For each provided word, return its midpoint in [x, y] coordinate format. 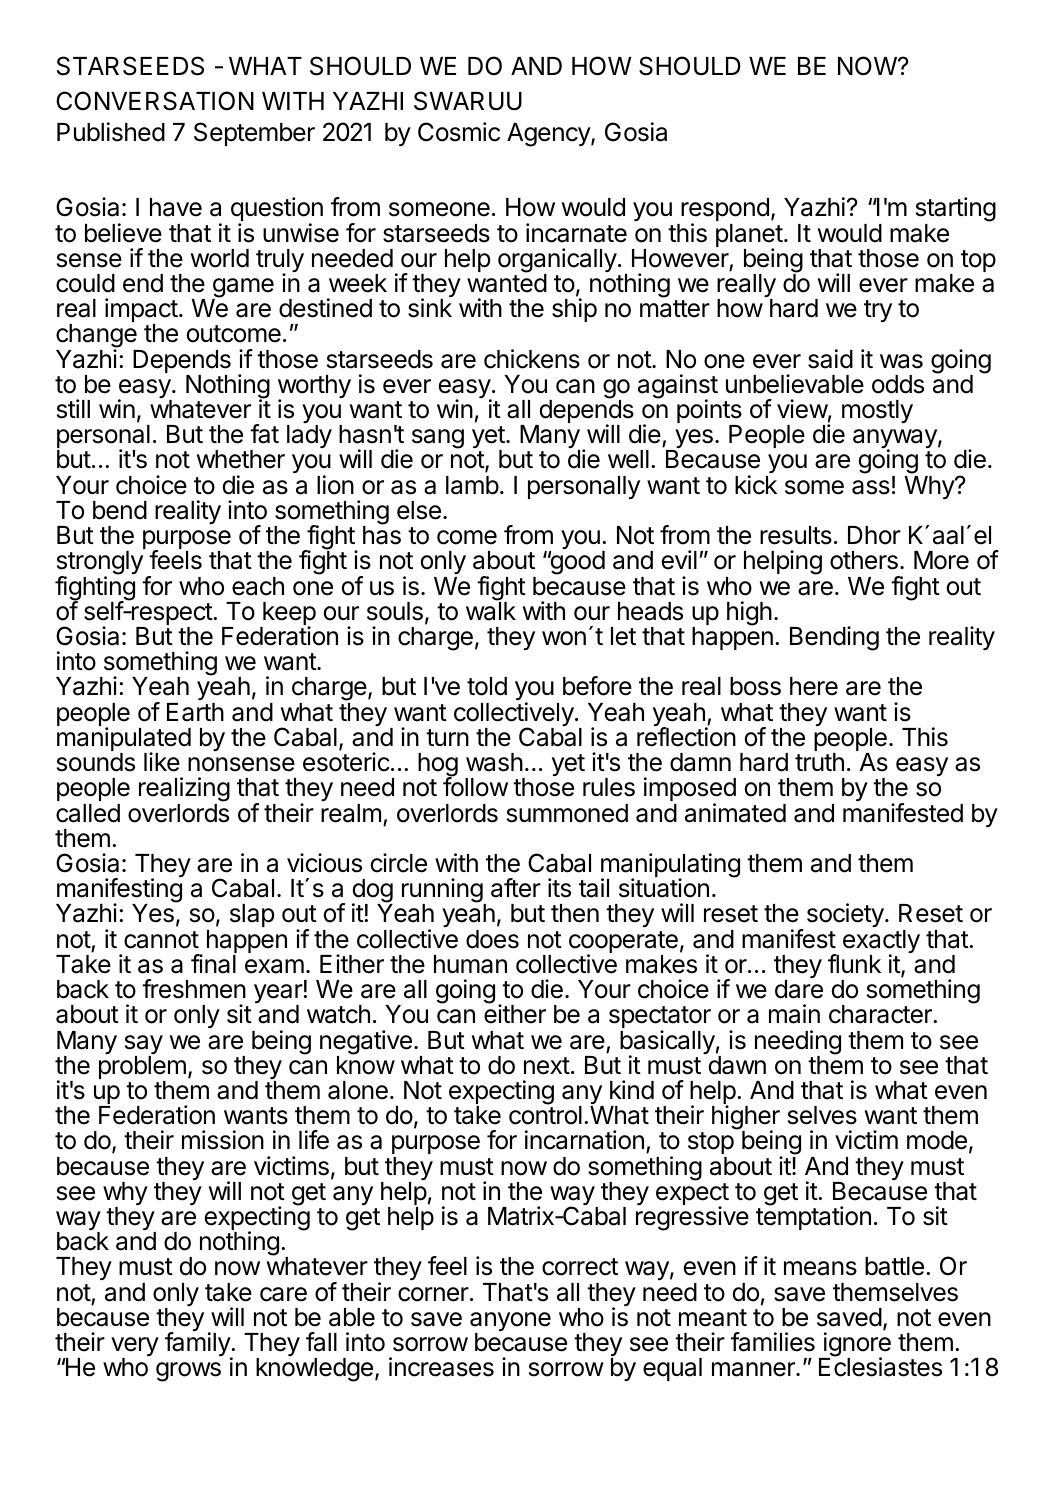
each [258, 586]
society [846, 915]
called [88, 813]
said [830, 359]
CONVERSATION [155, 101]
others [864, 560]
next [547, 1066]
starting [956, 211]
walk [491, 610]
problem [142, 1069]
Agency [549, 135]
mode [937, 1140]
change [97, 337]
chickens [532, 359]
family [198, 1345]
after [516, 888]
